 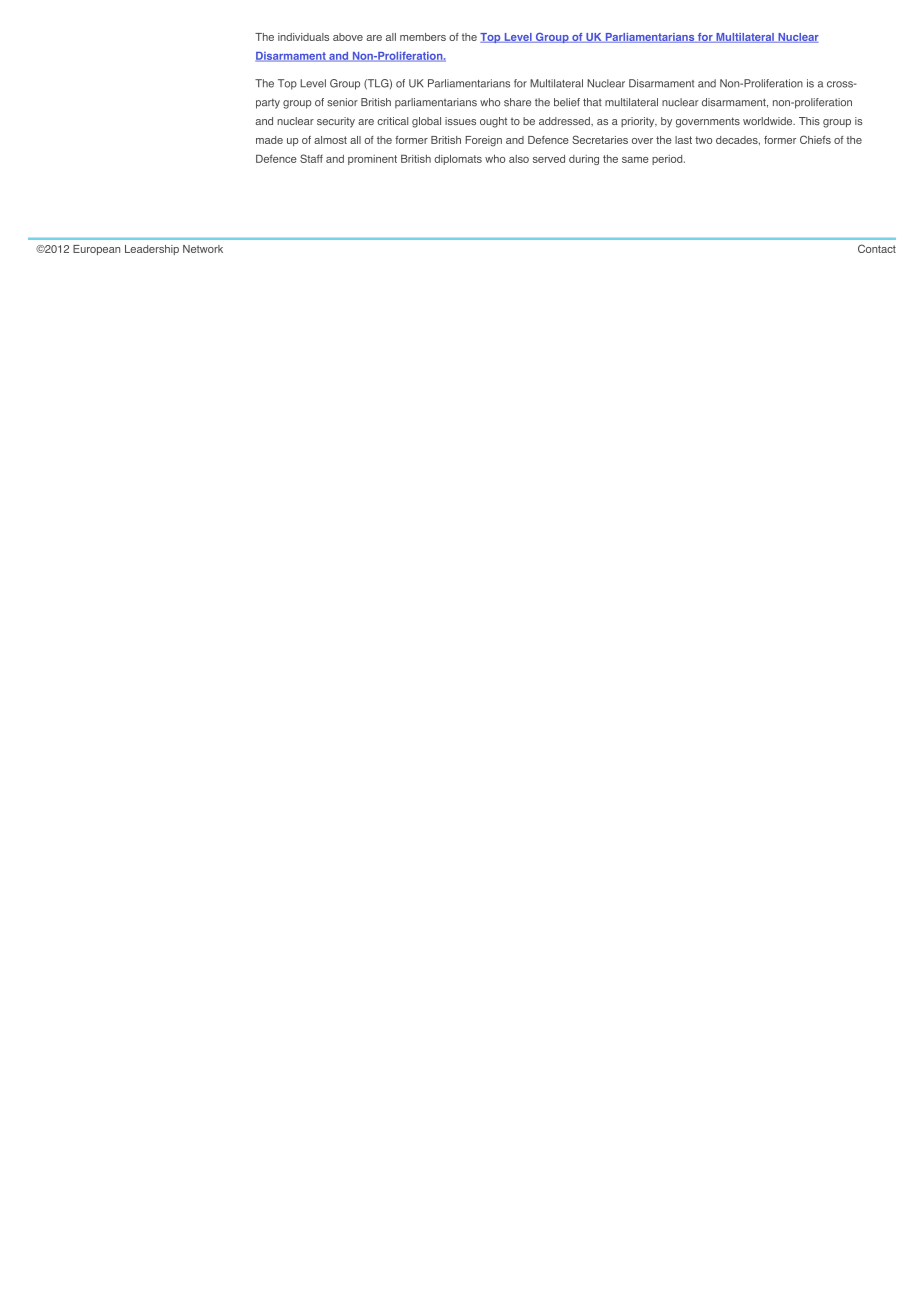 What do you see at coordinates (303, 37) in the screenshot?
I see `individuals` at bounding box center [303, 37].
